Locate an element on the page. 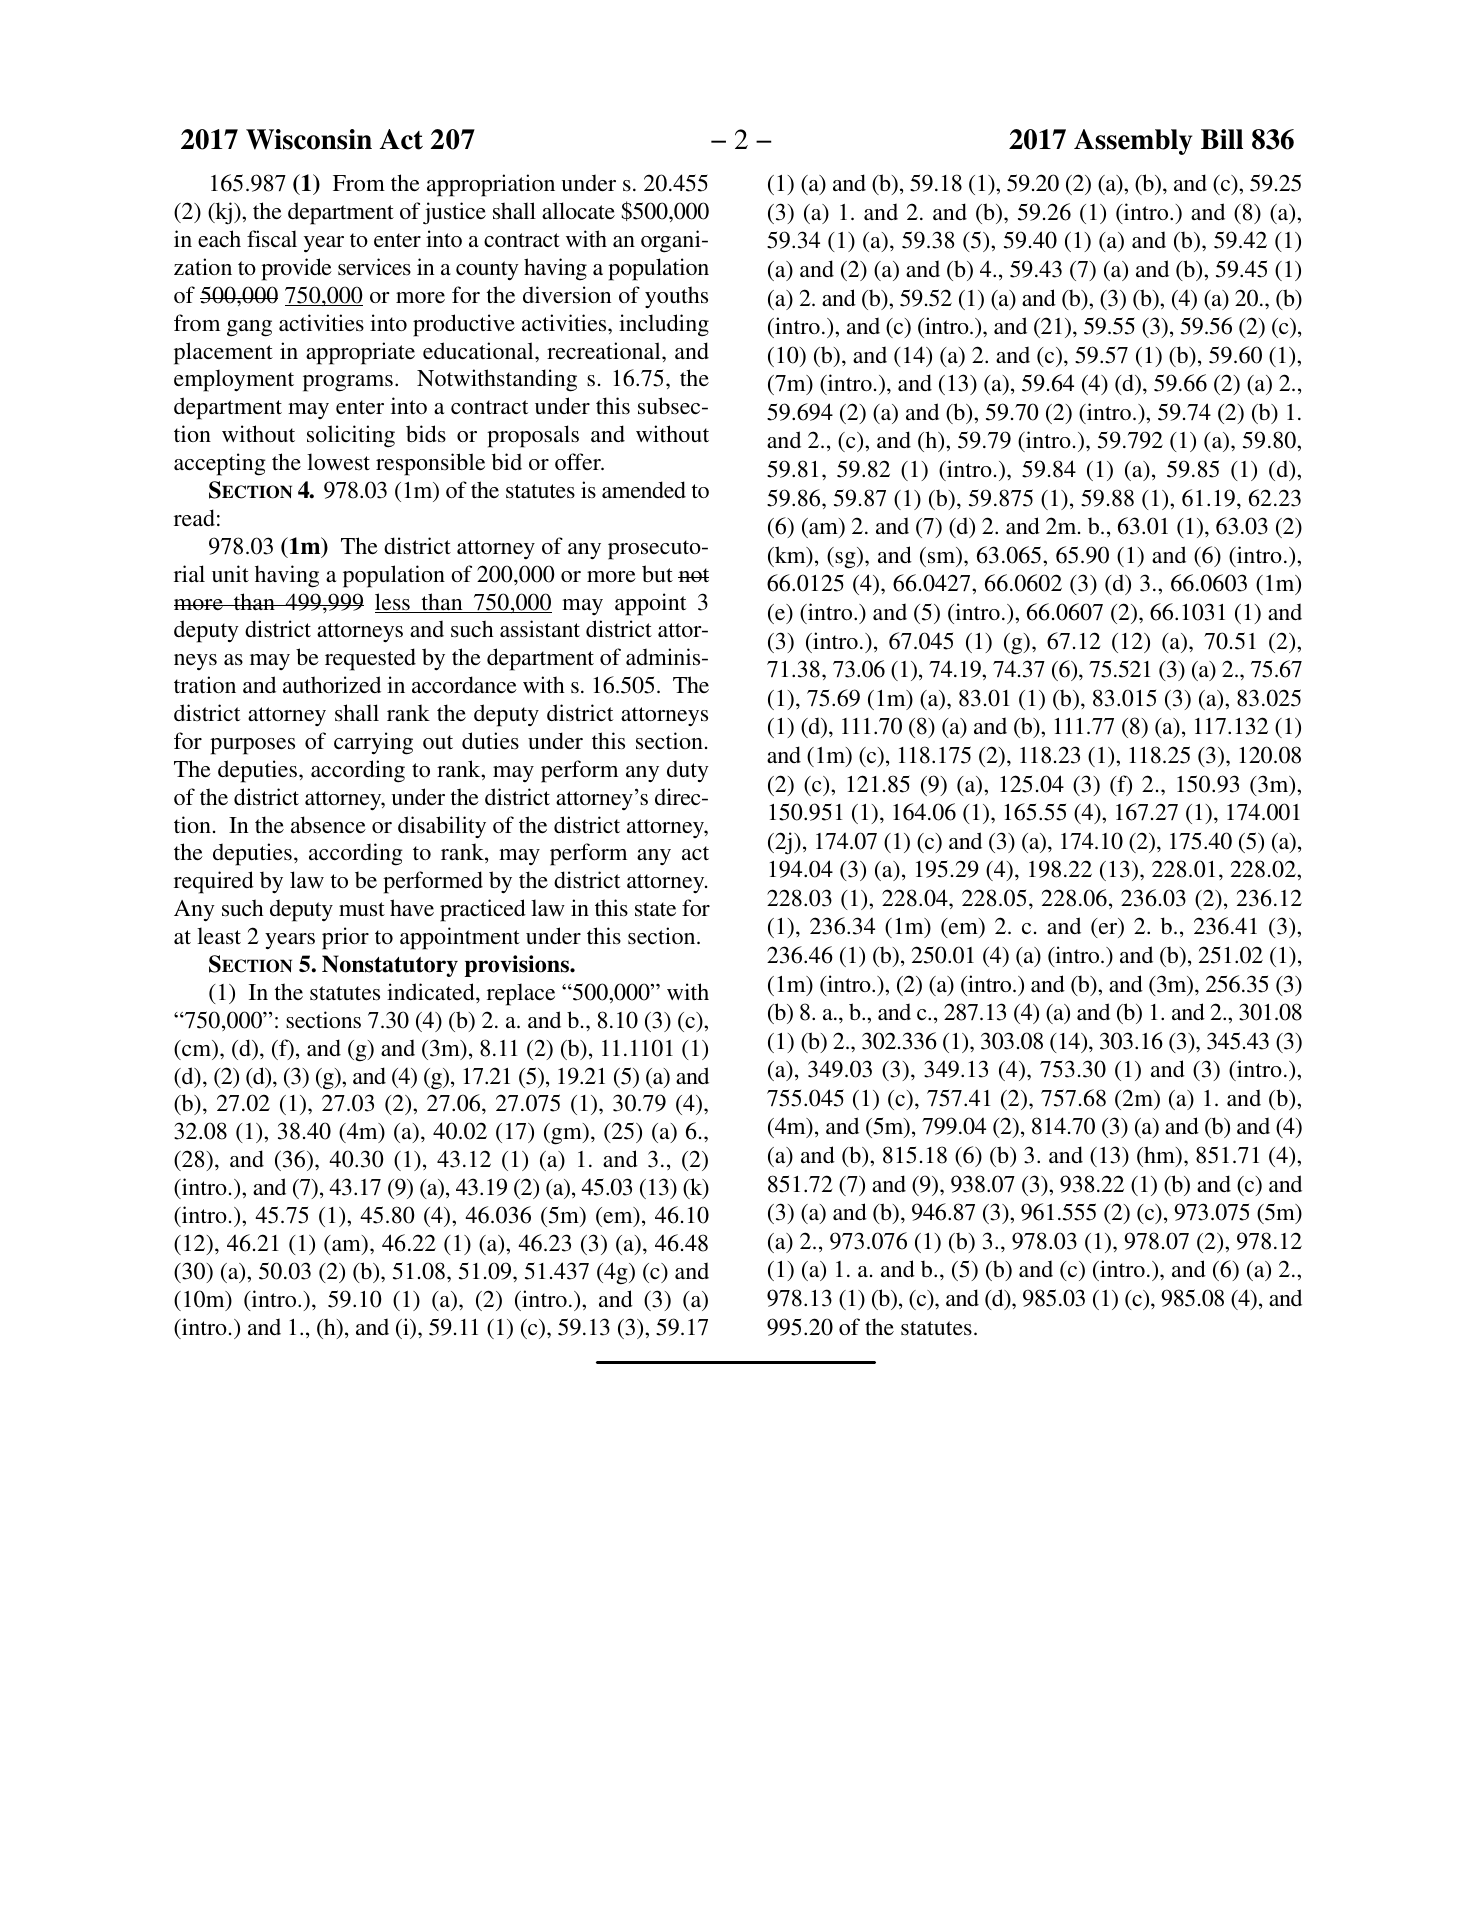 The image size is (1476, 1911). amended is located at coordinates (644, 489).
